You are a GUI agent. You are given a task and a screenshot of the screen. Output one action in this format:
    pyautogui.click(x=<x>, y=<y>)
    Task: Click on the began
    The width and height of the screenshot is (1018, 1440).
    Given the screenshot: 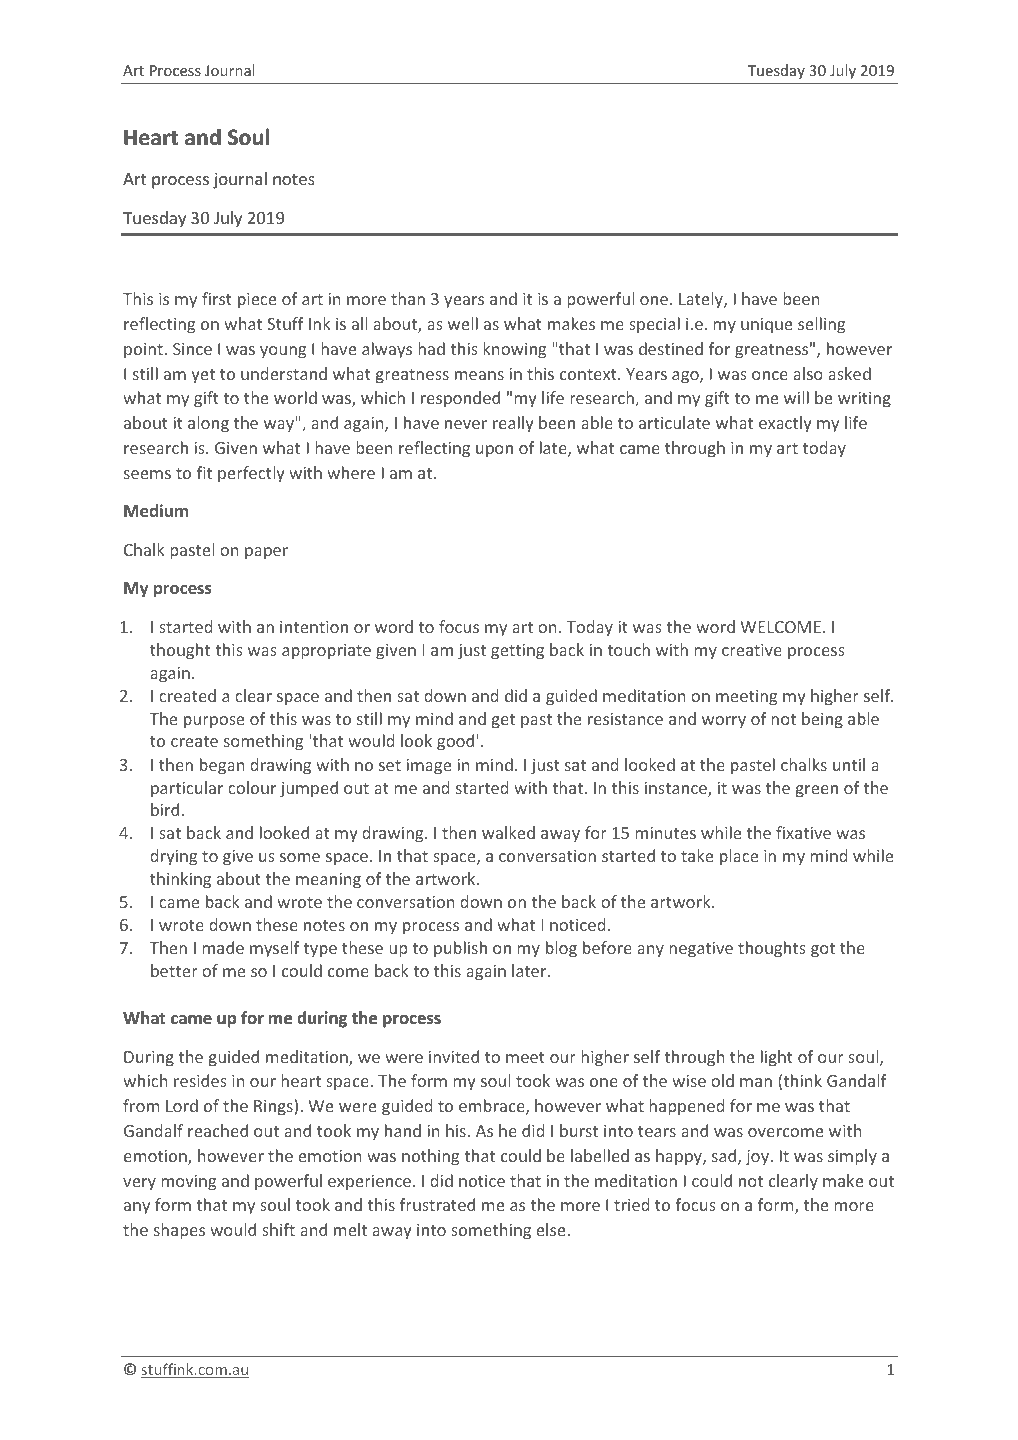 What is the action you would take?
    pyautogui.click(x=222, y=766)
